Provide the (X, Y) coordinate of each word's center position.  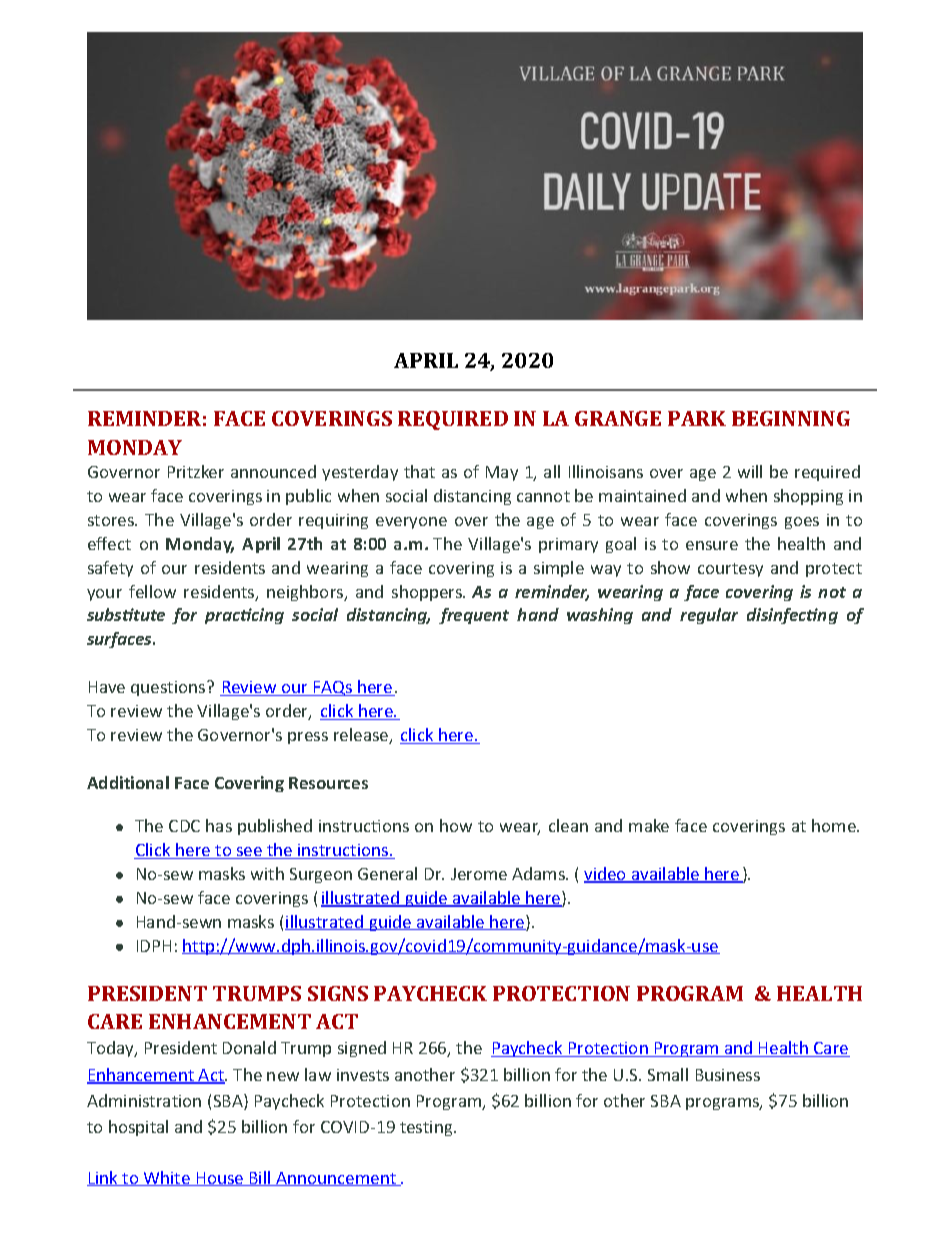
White (167, 1178)
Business (728, 1075)
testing (427, 1128)
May (502, 473)
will (750, 471)
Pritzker (196, 471)
